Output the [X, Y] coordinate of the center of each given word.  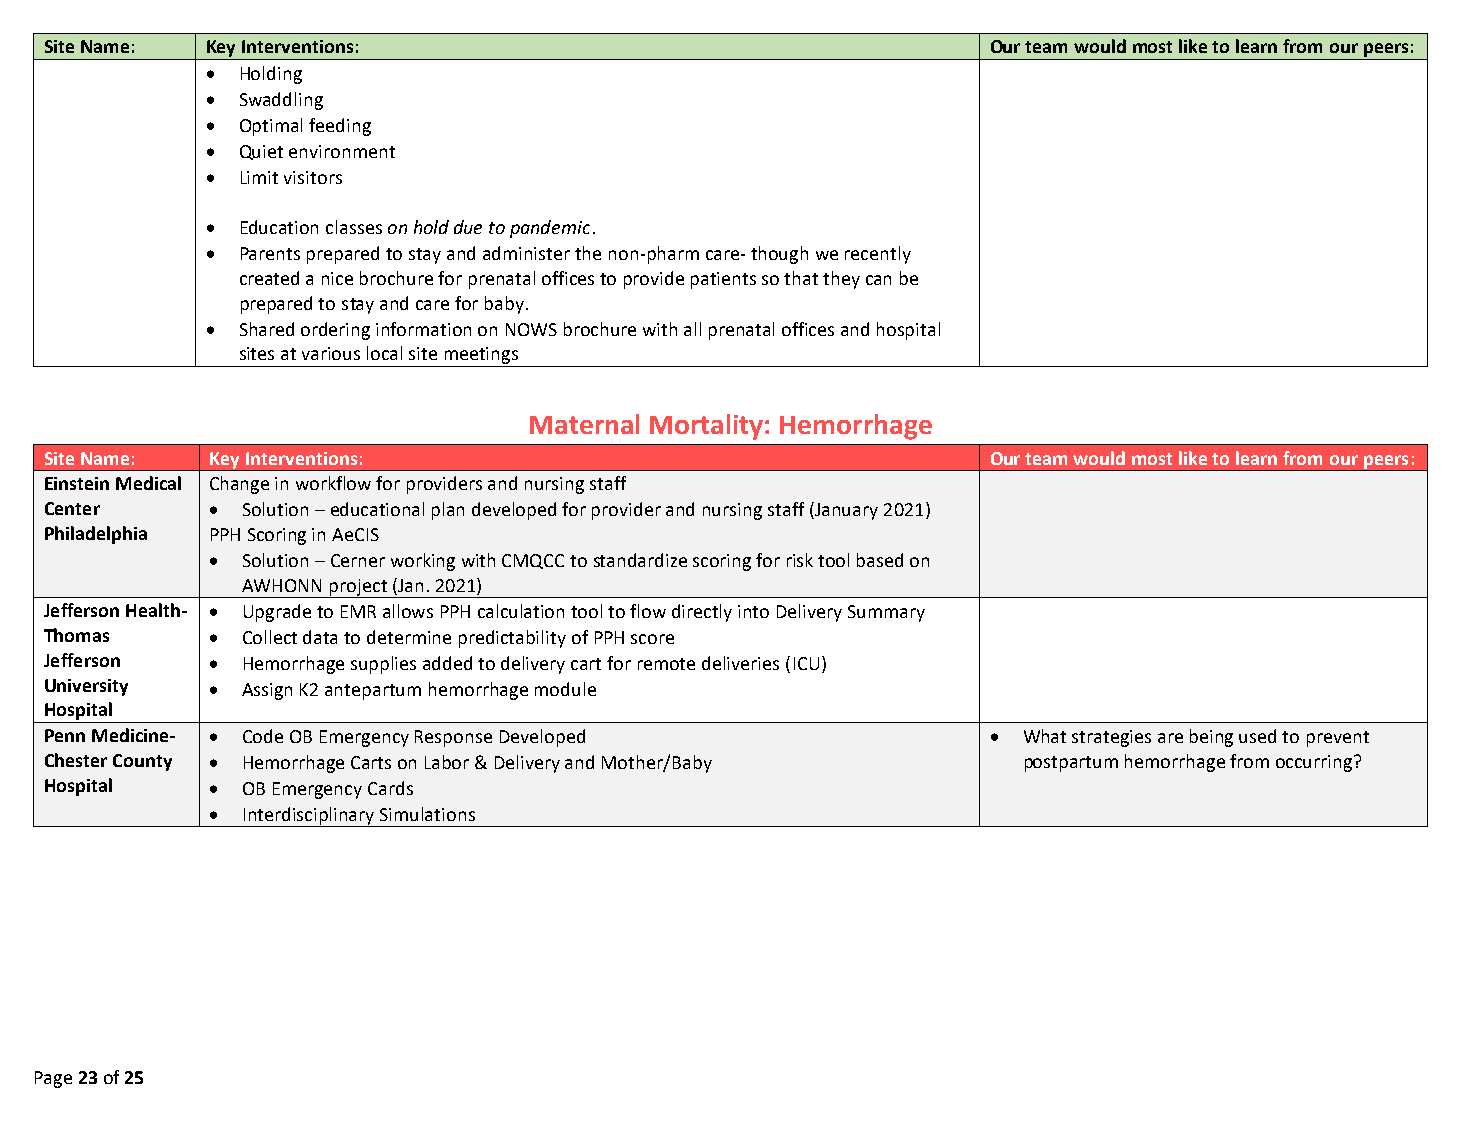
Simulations [427, 814]
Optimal [271, 127]
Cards [390, 788]
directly [702, 613]
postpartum [1071, 764]
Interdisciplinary [309, 817]
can [878, 280]
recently [878, 255]
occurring [1315, 763]
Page [53, 1079]
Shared [267, 329]
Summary [886, 613]
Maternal [584, 424]
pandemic [550, 229]
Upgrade [277, 613]
